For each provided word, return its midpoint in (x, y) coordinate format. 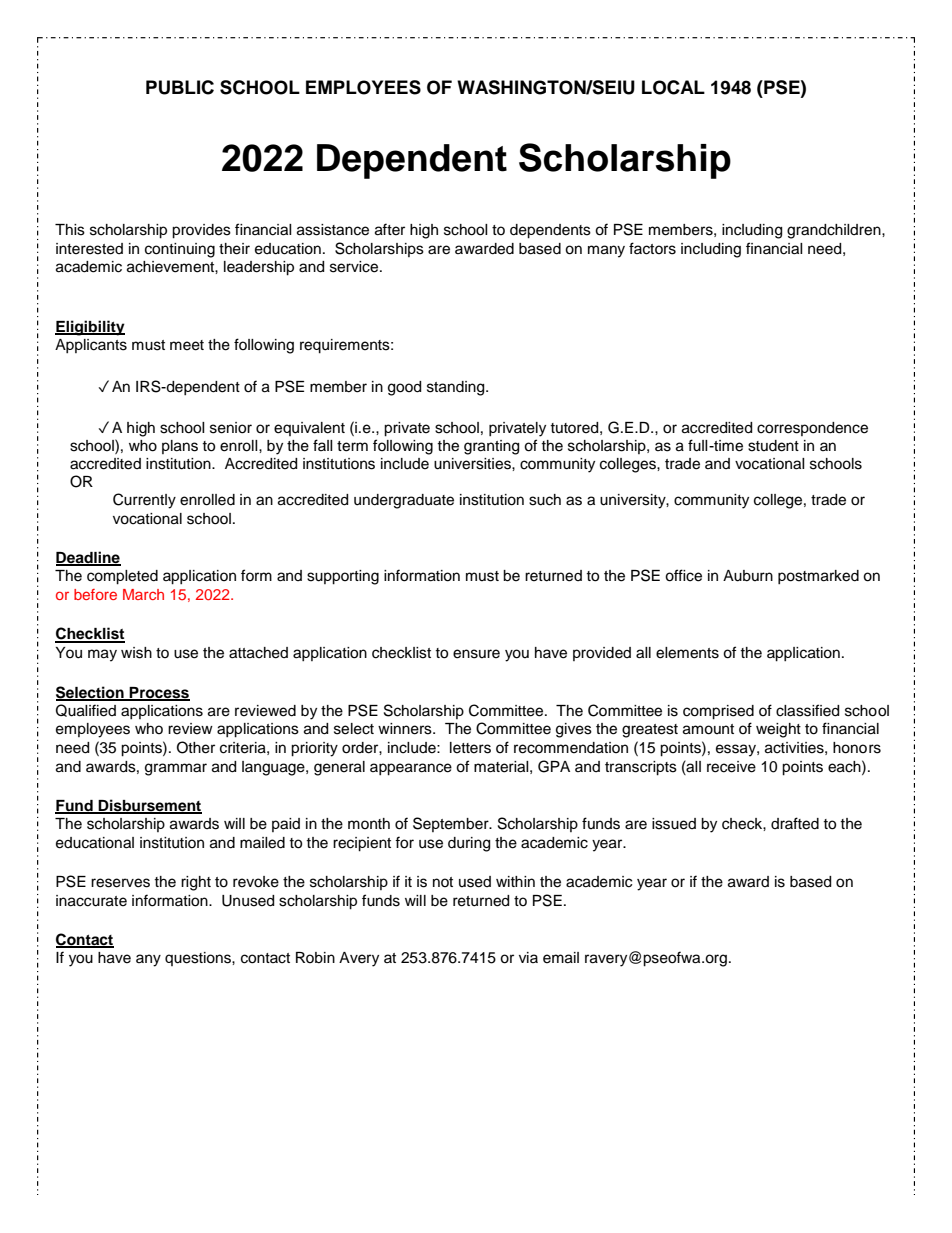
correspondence (812, 429)
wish (136, 653)
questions (199, 959)
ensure (476, 654)
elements (687, 653)
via (528, 957)
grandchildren (835, 231)
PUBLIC (180, 87)
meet (187, 345)
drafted (795, 823)
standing (457, 388)
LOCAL (673, 87)
